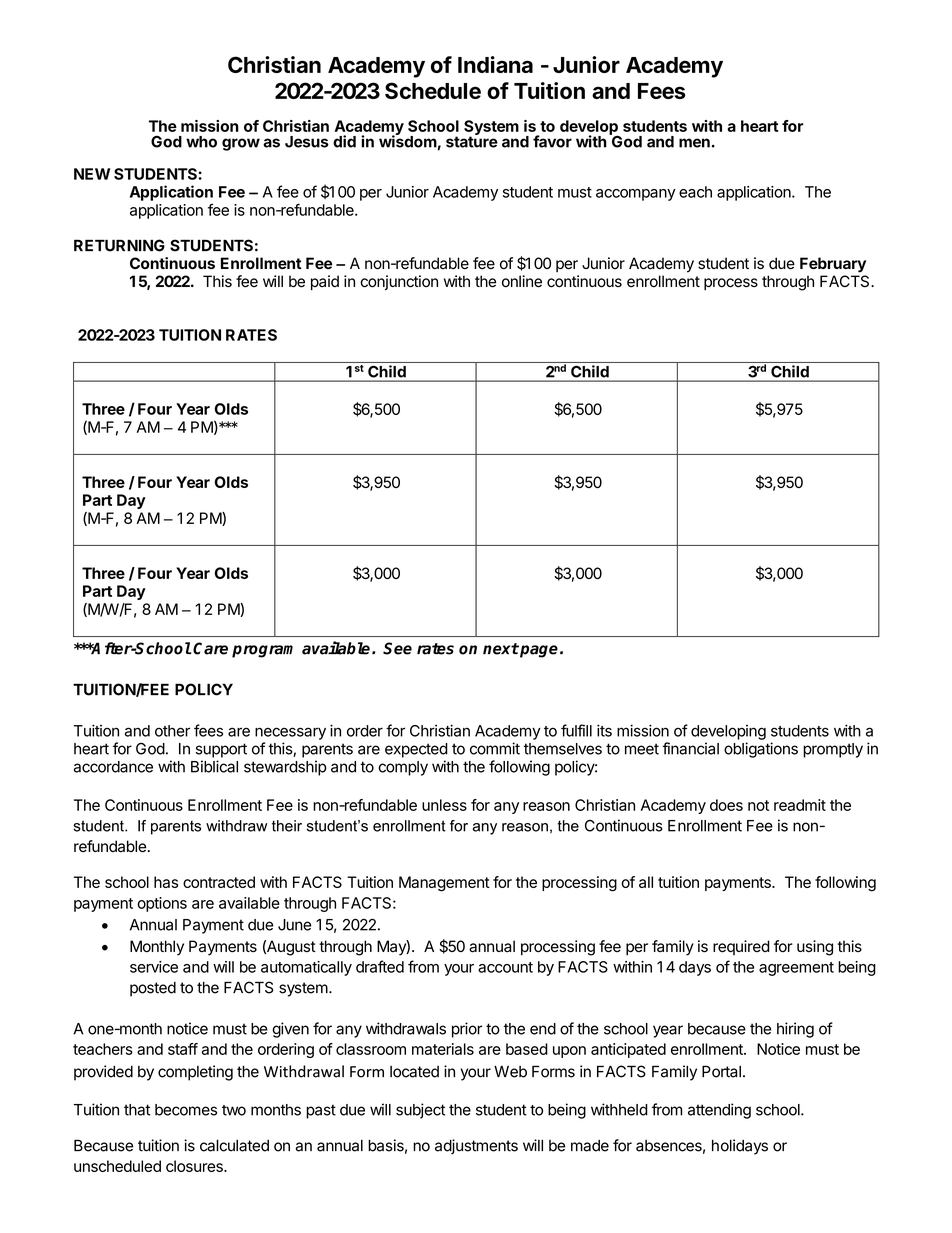  What do you see at coordinates (636, 195) in the page?
I see `accompany` at bounding box center [636, 195].
